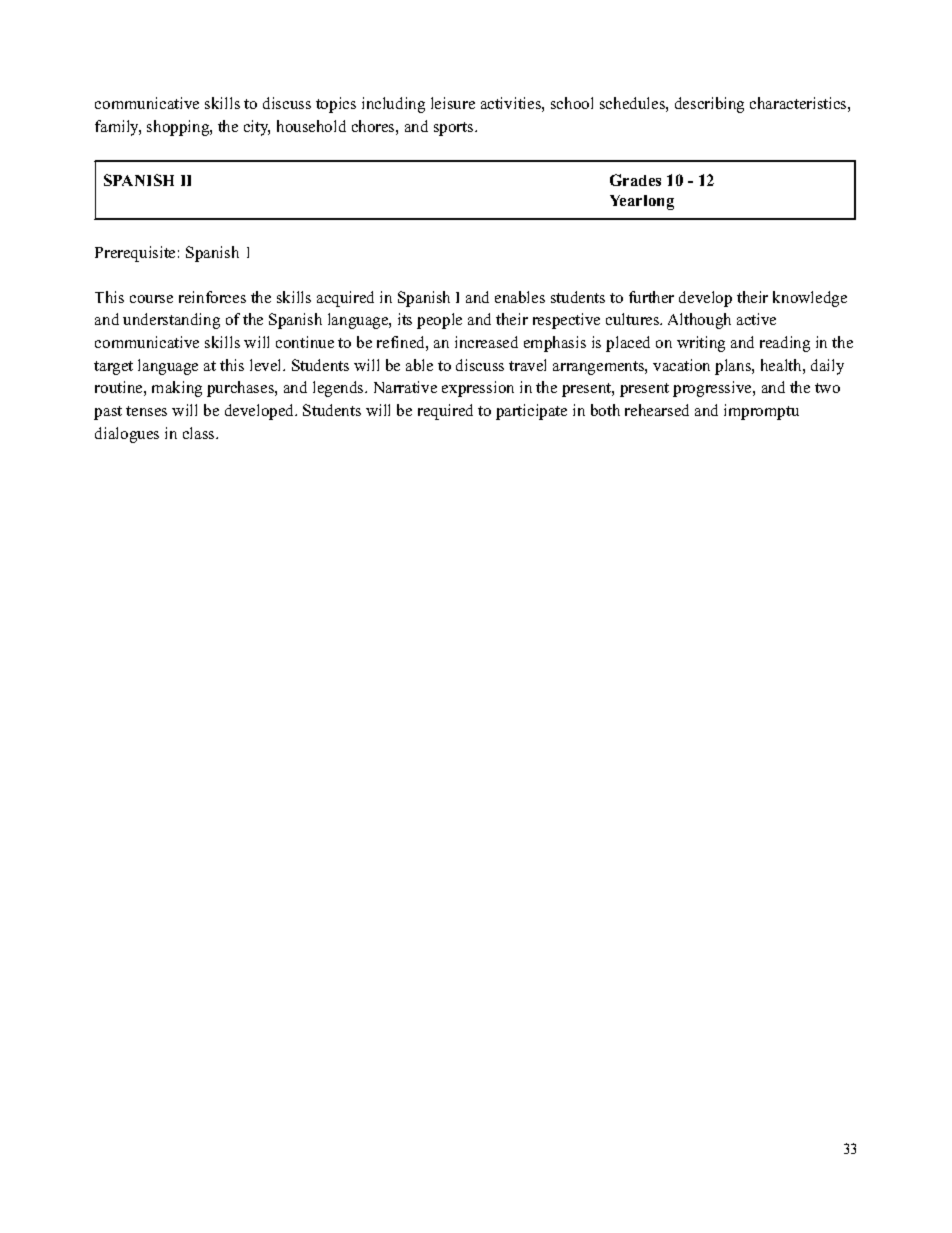 This document has height=1233, width=952. What do you see at coordinates (810, 299) in the document?
I see `knowledge` at bounding box center [810, 299].
